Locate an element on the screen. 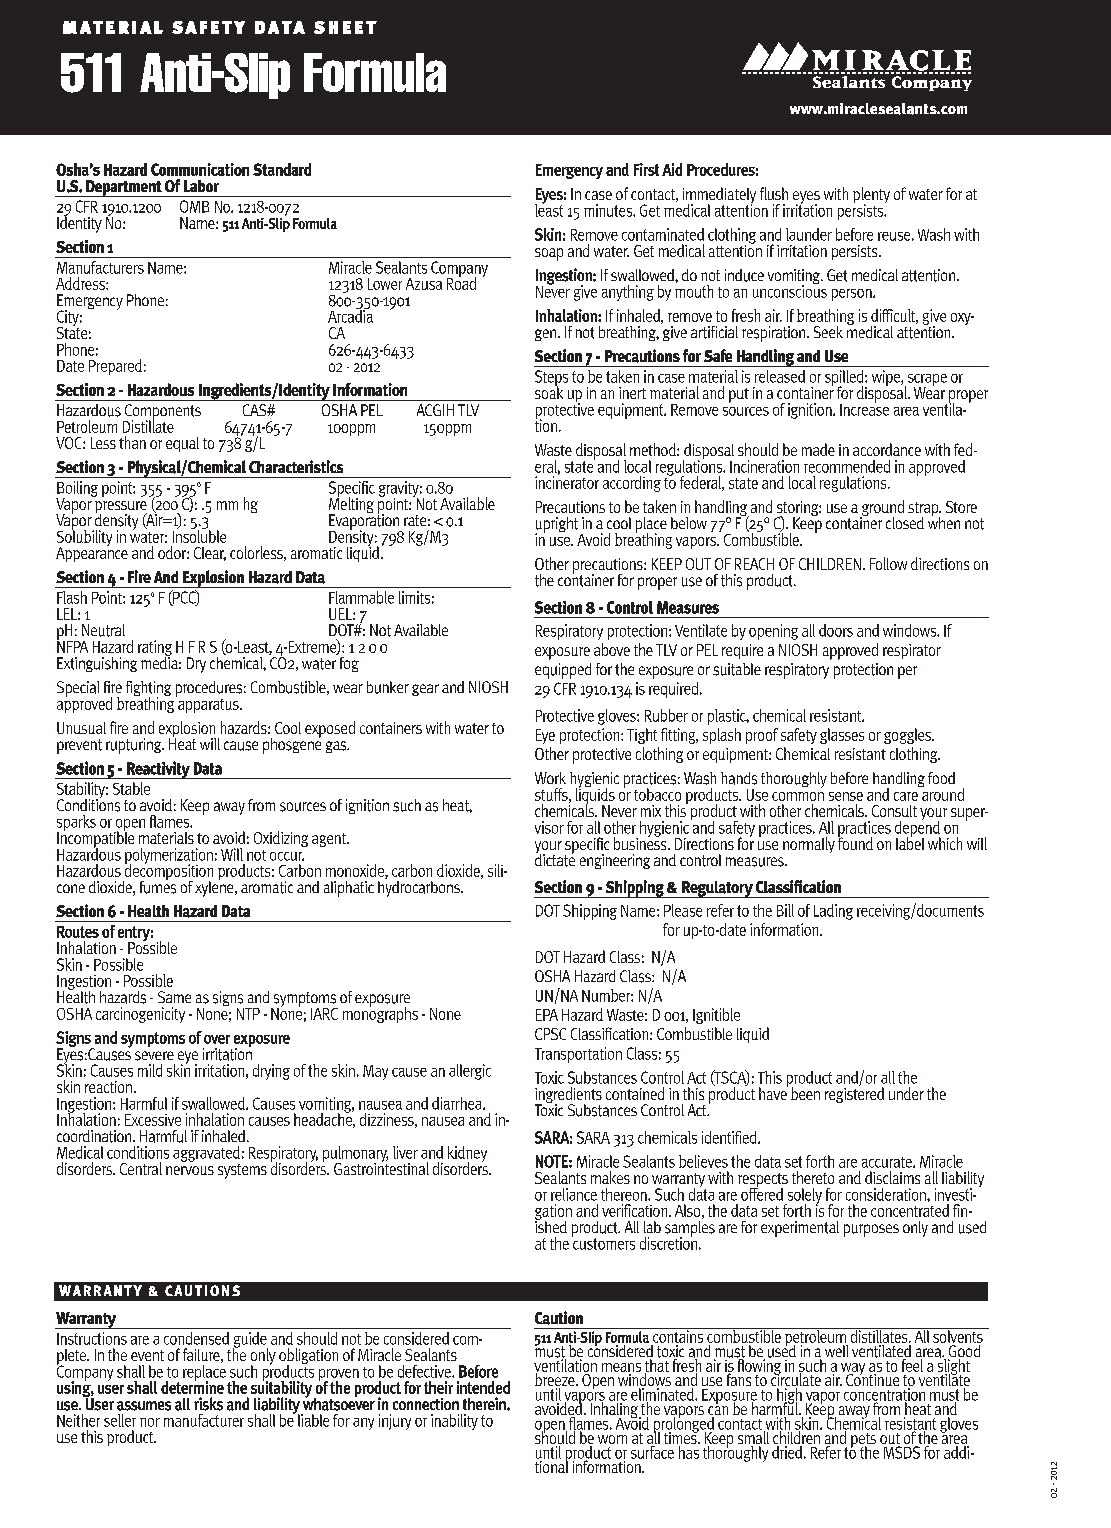 The height and width of the screenshot is (1528, 1111). equipped is located at coordinates (563, 671).
